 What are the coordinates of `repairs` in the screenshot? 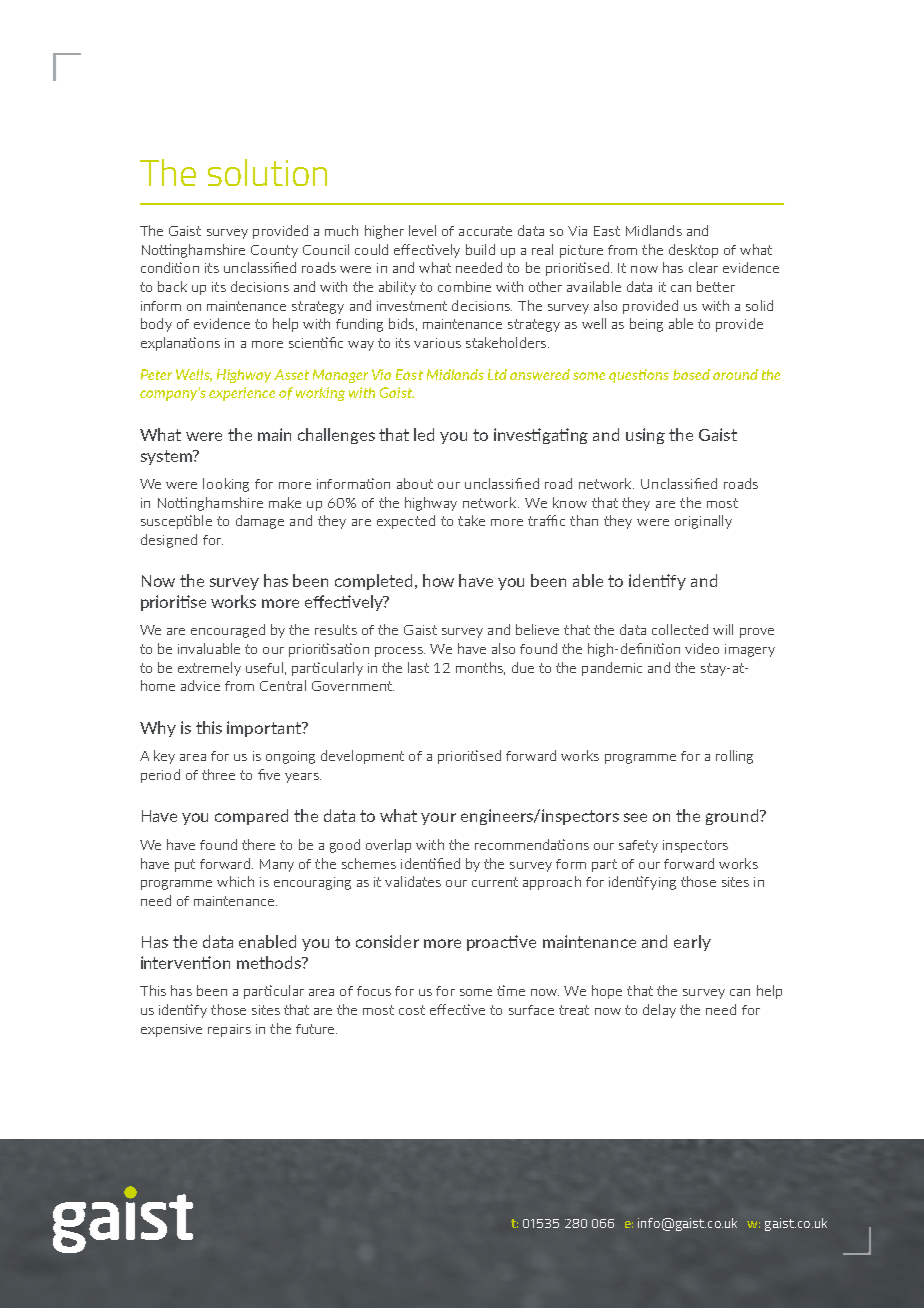 It's located at (229, 1030).
